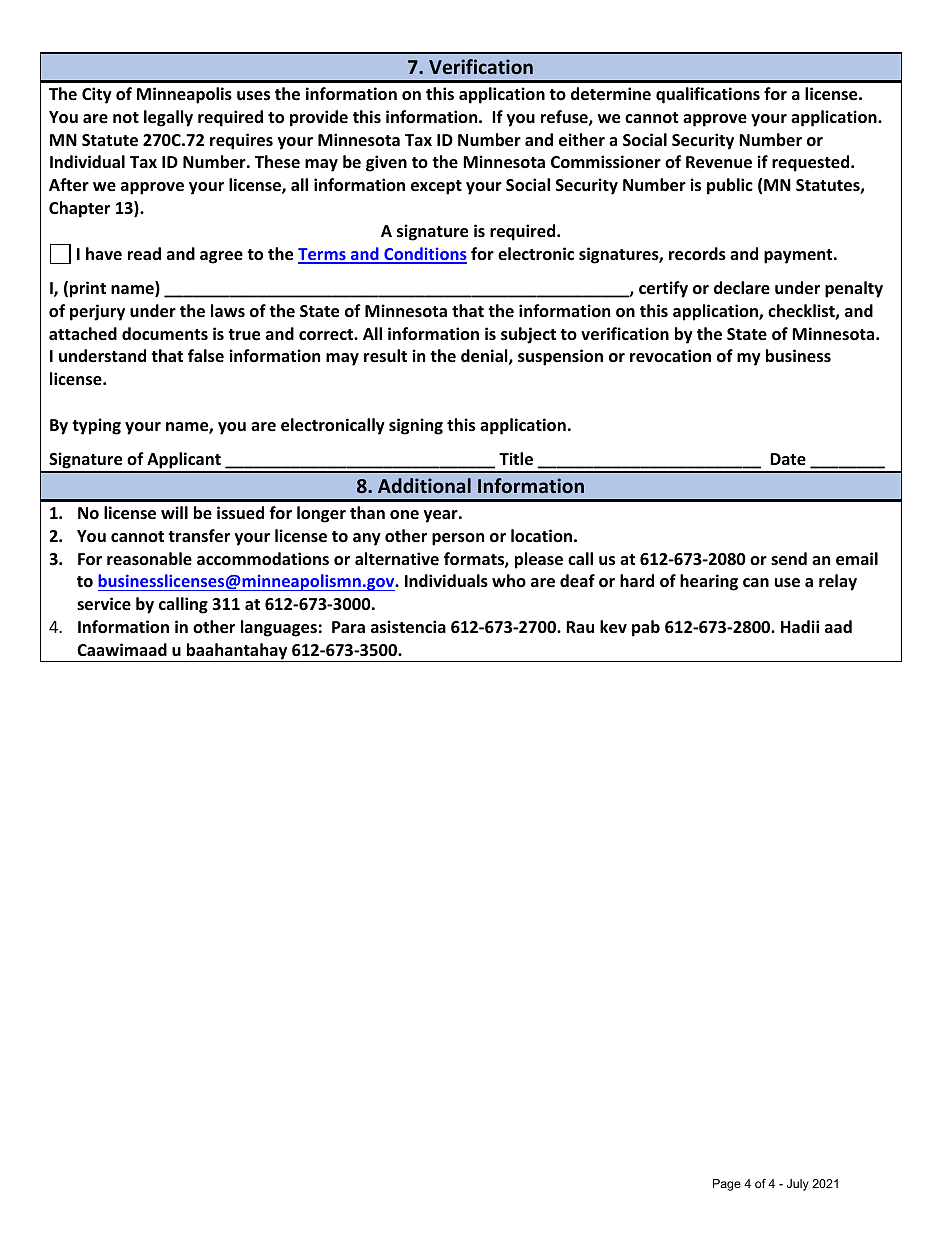  Describe the element at coordinates (279, 628) in the page. I see `languages` at that location.
